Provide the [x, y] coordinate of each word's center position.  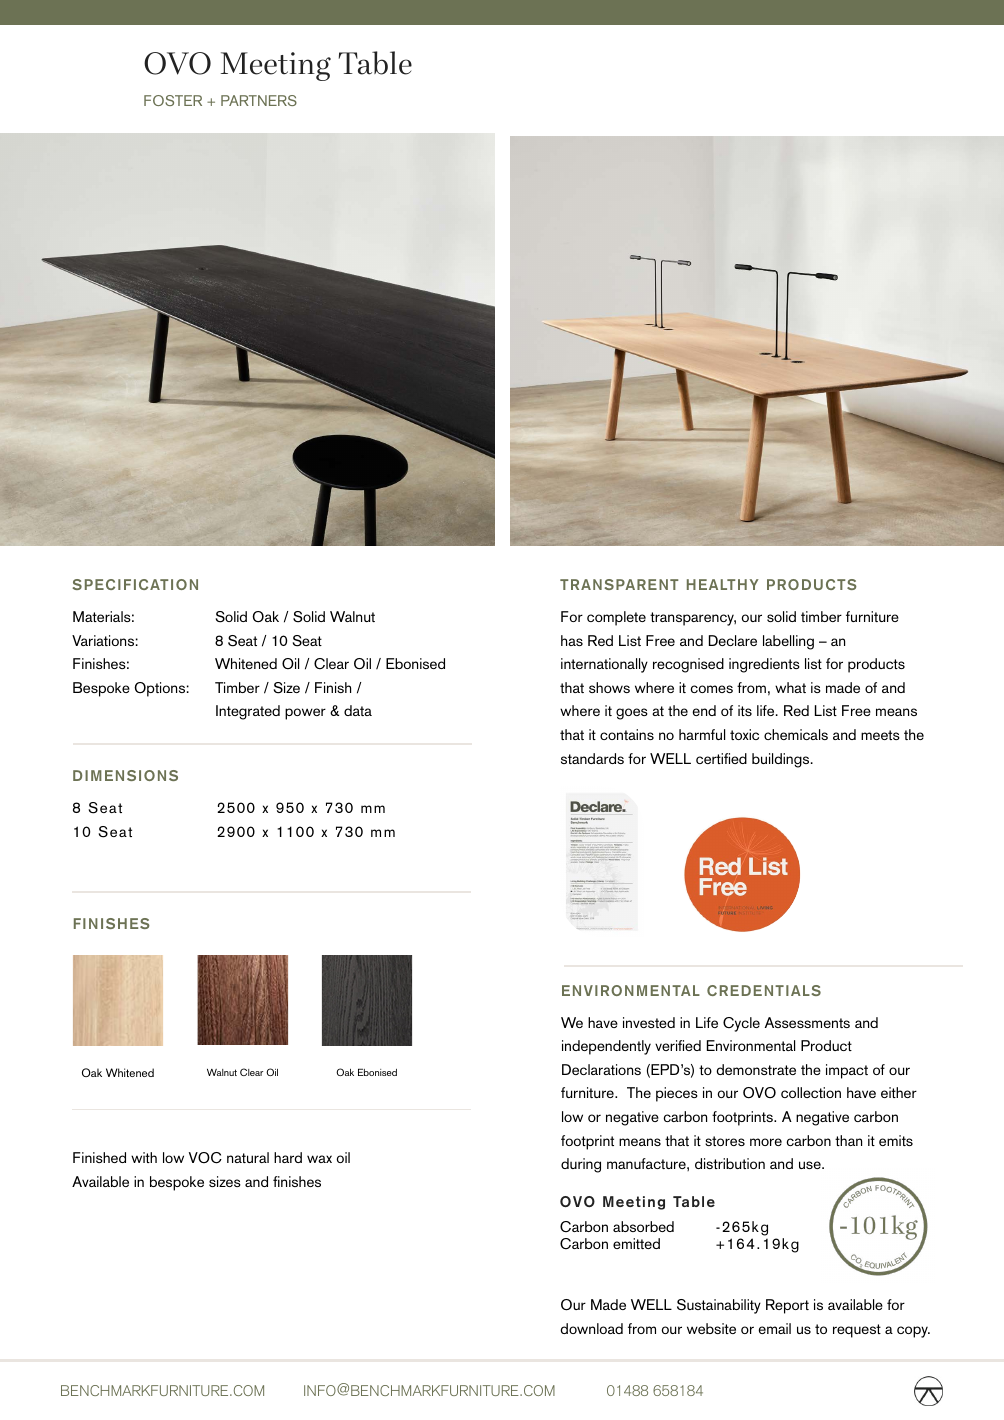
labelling [788, 642]
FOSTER [173, 100]
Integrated [248, 712]
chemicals [796, 734]
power [305, 714]
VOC [205, 1158]
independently [606, 1047]
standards [592, 758]
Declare [733, 640]
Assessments [807, 1022]
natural [248, 1157]
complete [616, 618]
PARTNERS [259, 100]
